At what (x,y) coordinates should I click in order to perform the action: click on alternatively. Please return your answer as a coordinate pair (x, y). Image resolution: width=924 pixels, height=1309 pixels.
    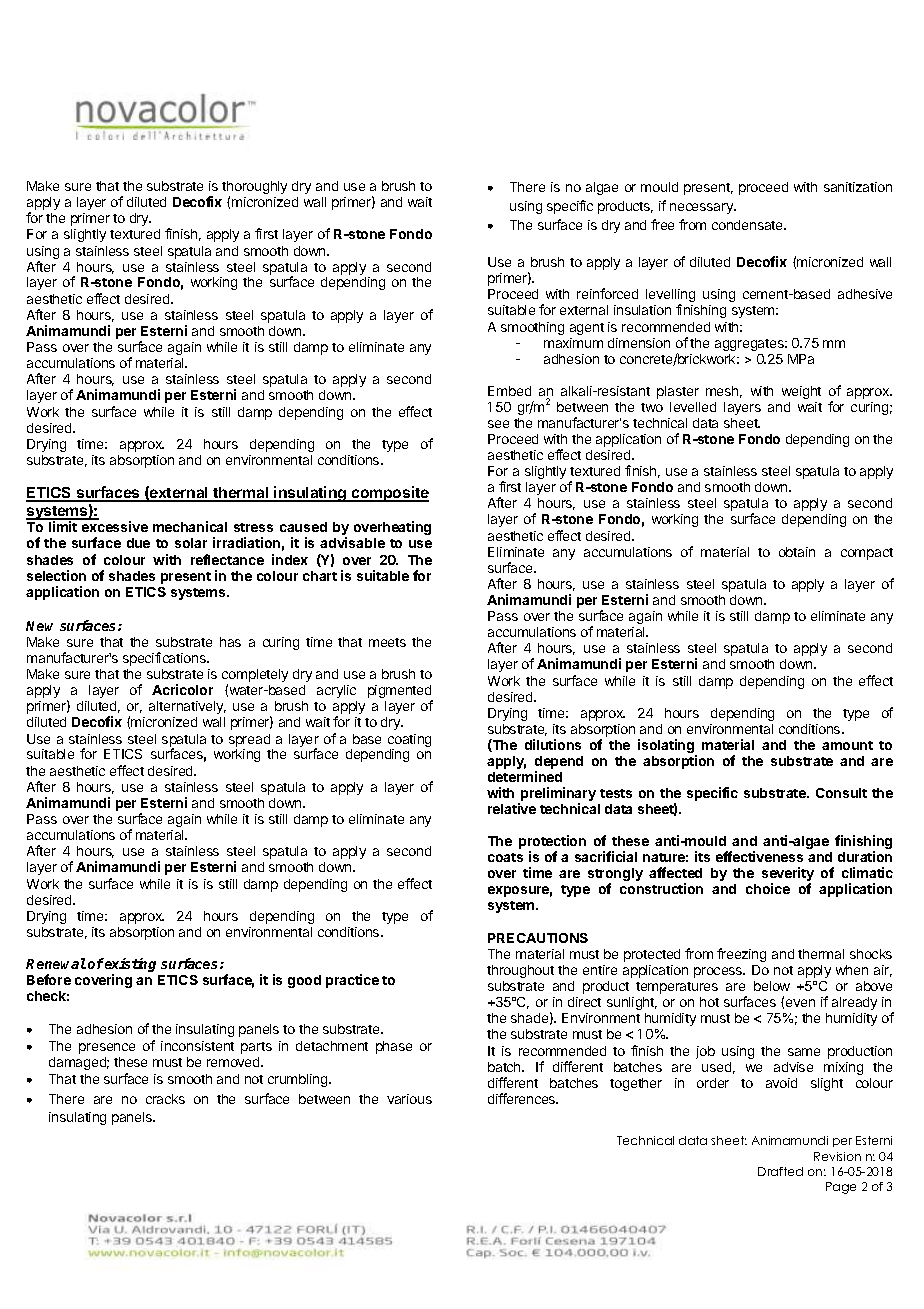
    Looking at the image, I should click on (187, 707).
